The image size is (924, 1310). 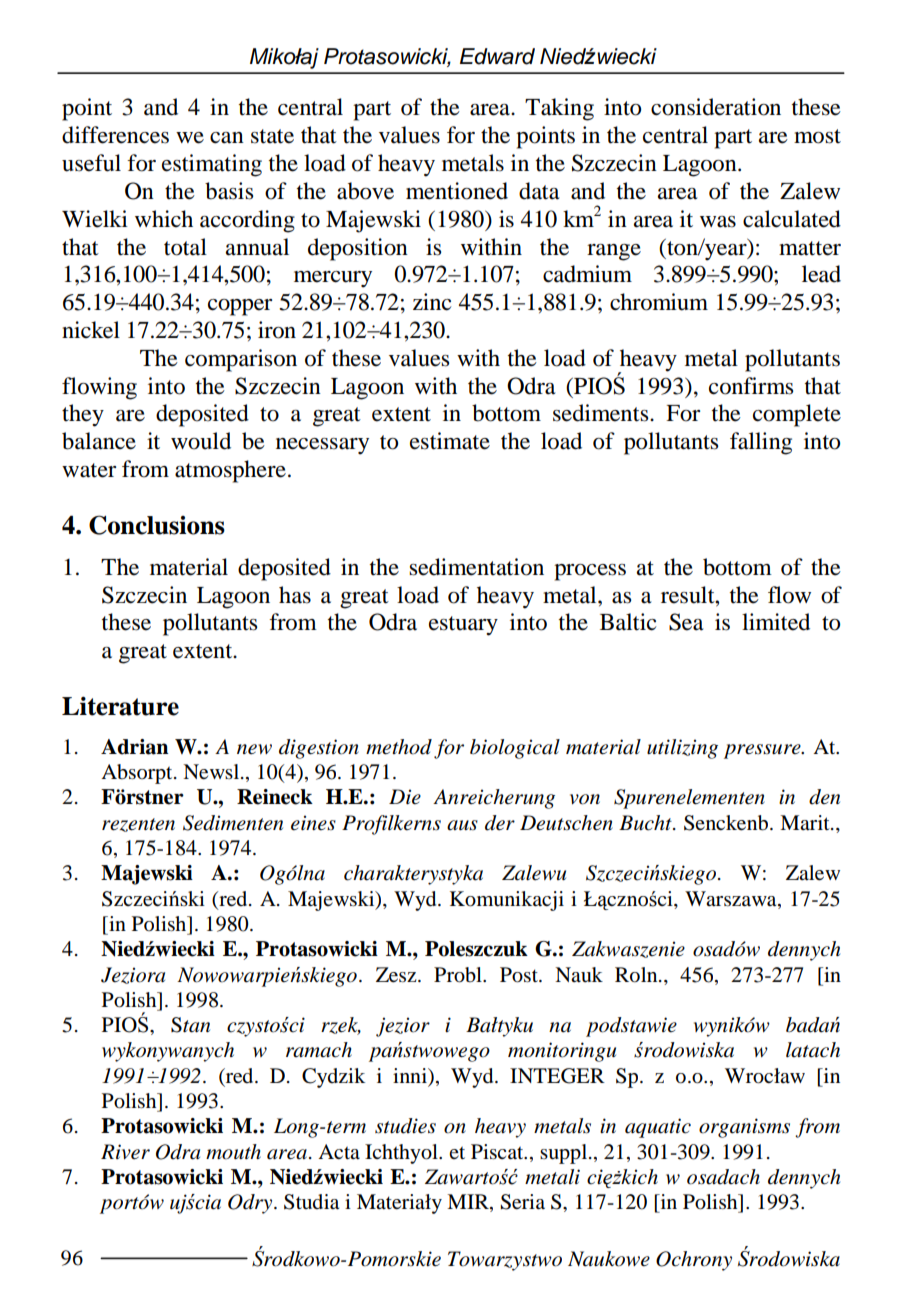 What do you see at coordinates (469, 1201) in the document?
I see `MIR` at bounding box center [469, 1201].
